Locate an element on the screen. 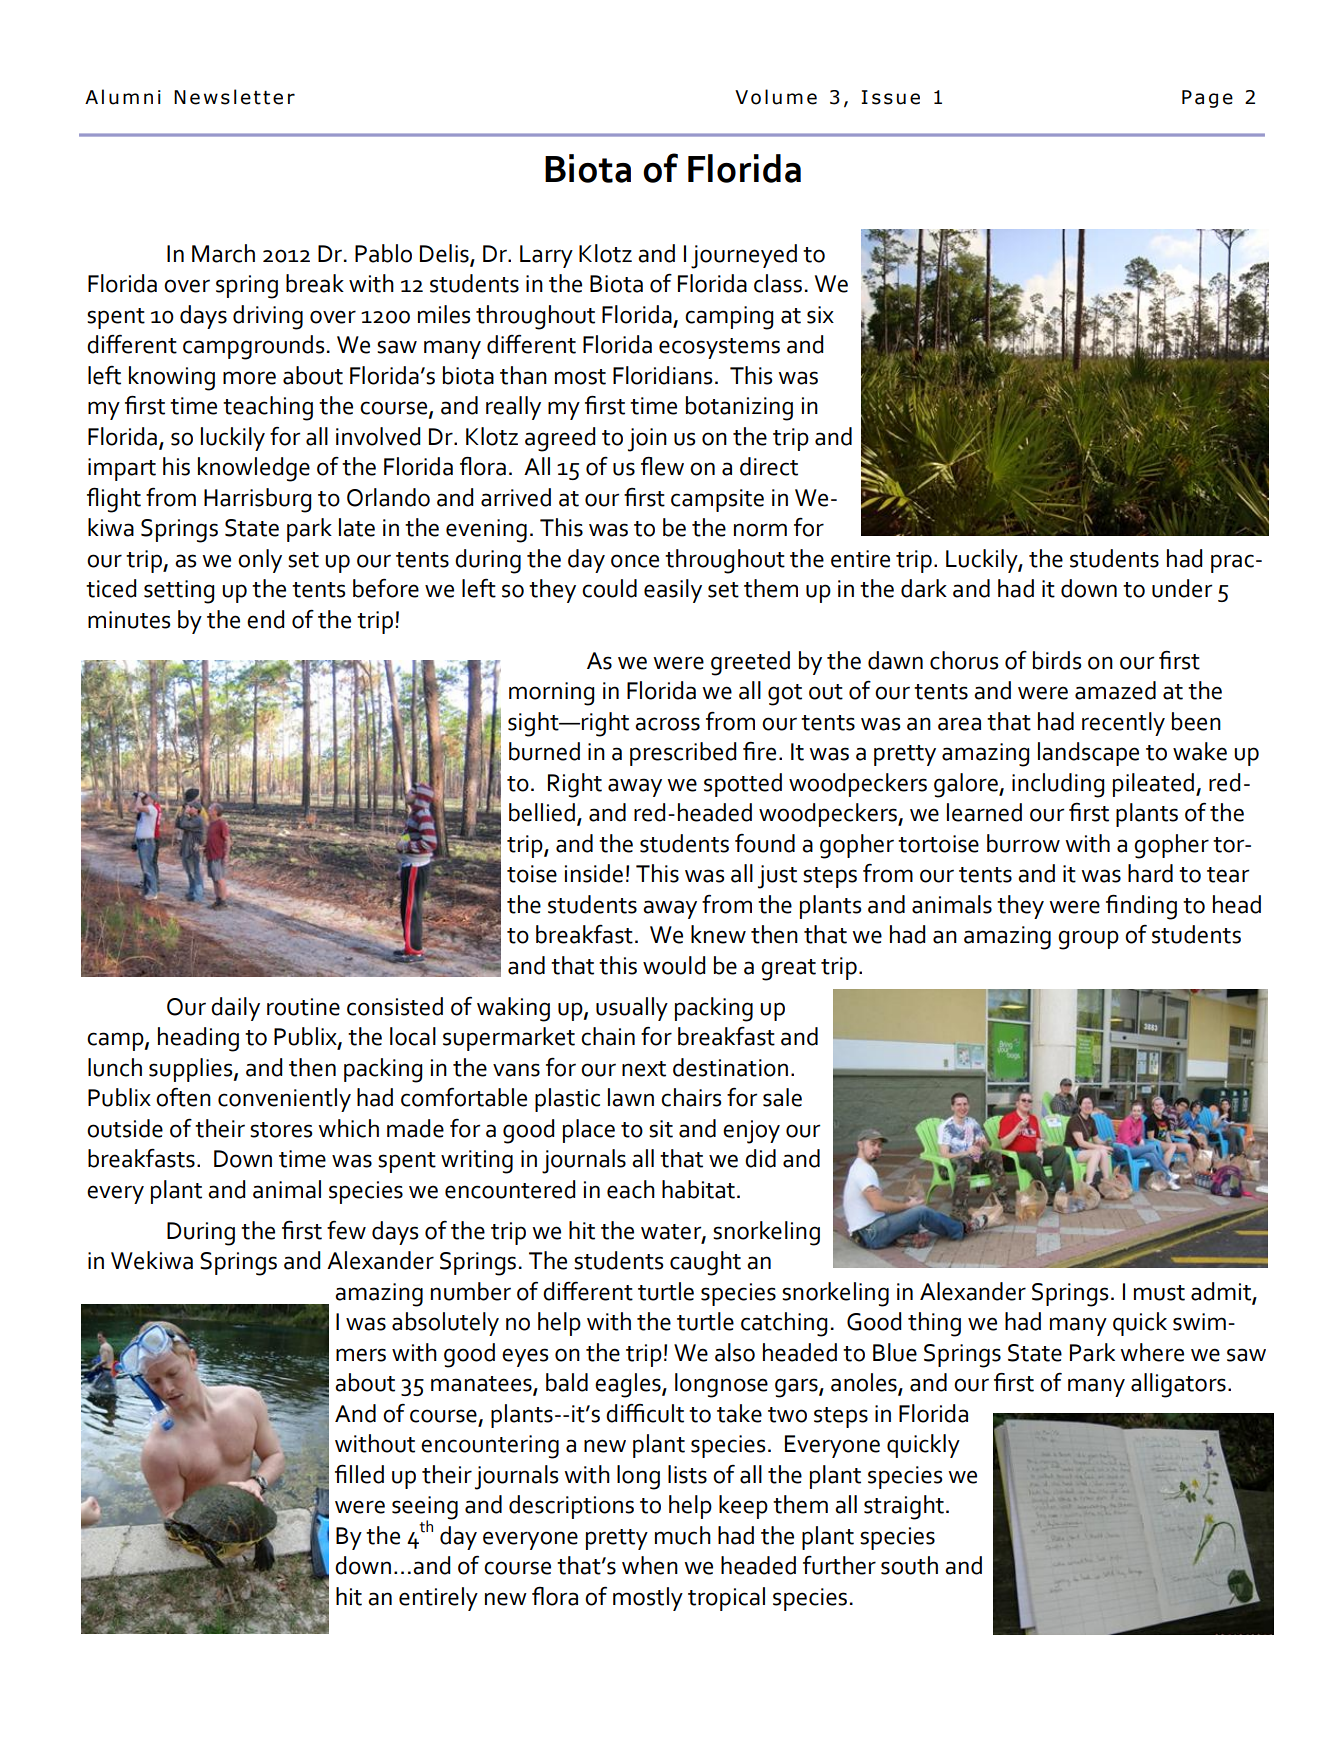  journeyed is located at coordinates (744, 256).
